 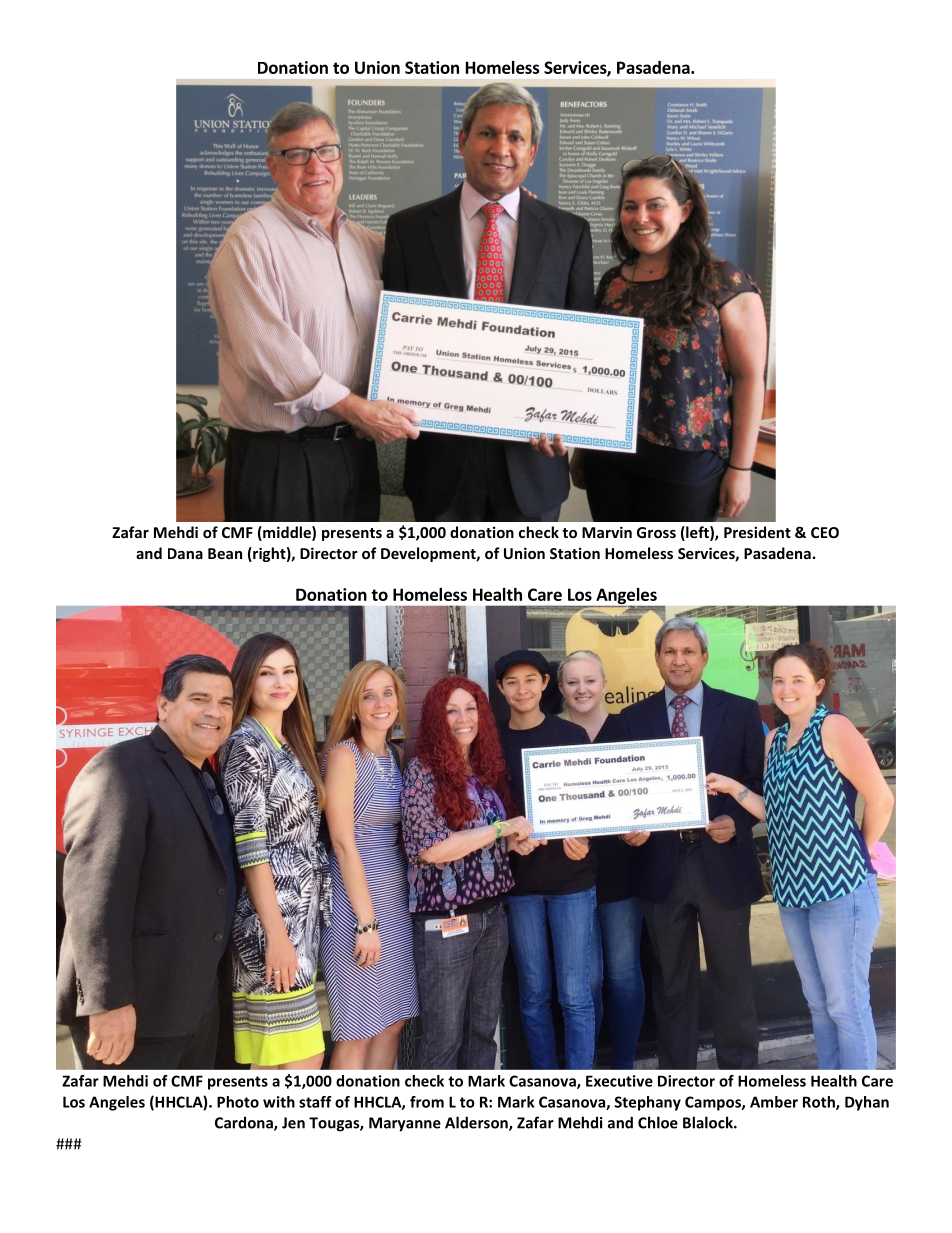 I want to click on Bean, so click(x=225, y=553).
